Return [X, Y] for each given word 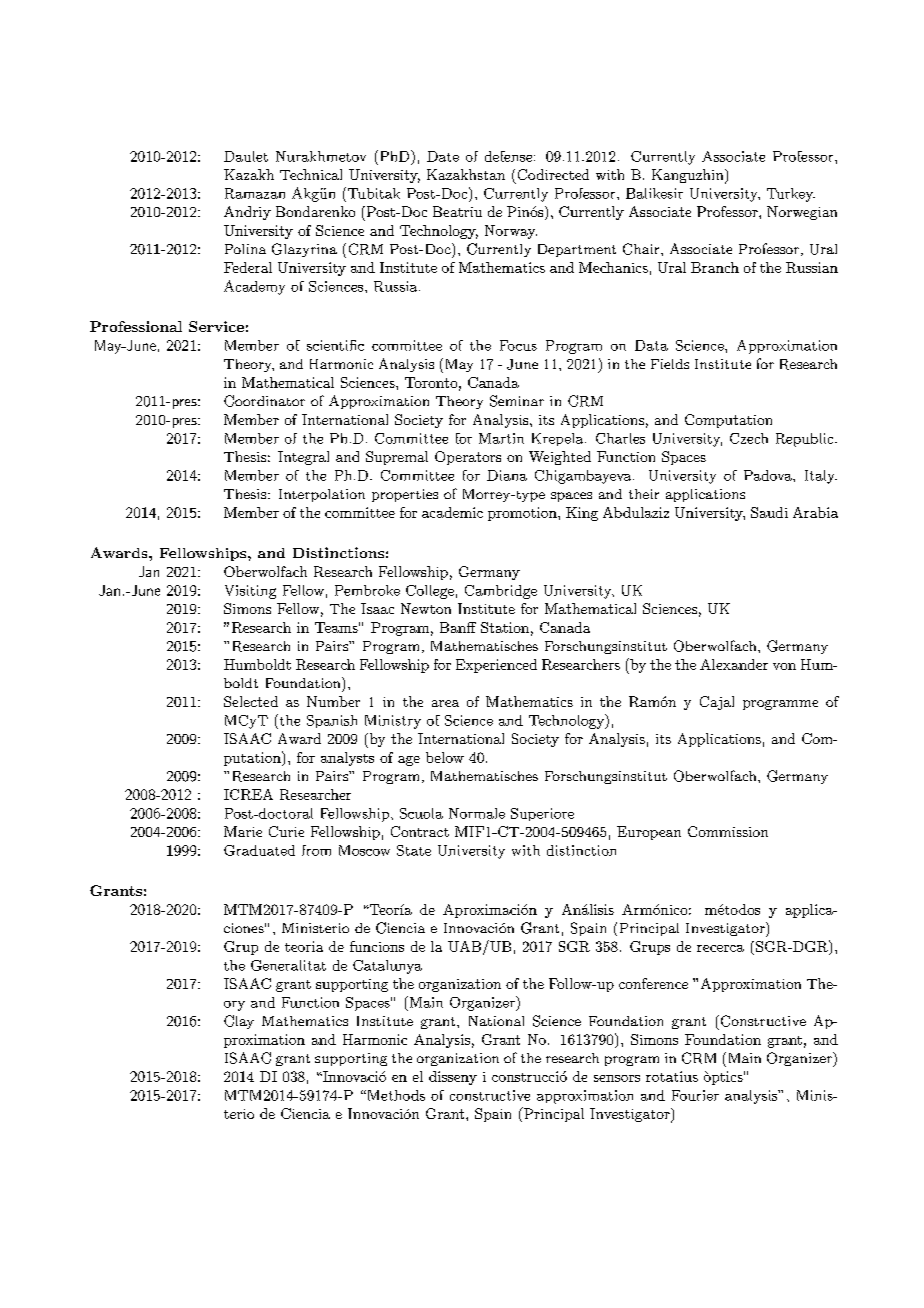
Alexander [734, 664]
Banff [458, 627]
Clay [239, 1022]
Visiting [250, 592]
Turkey [791, 195]
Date [443, 156]
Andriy [247, 213]
